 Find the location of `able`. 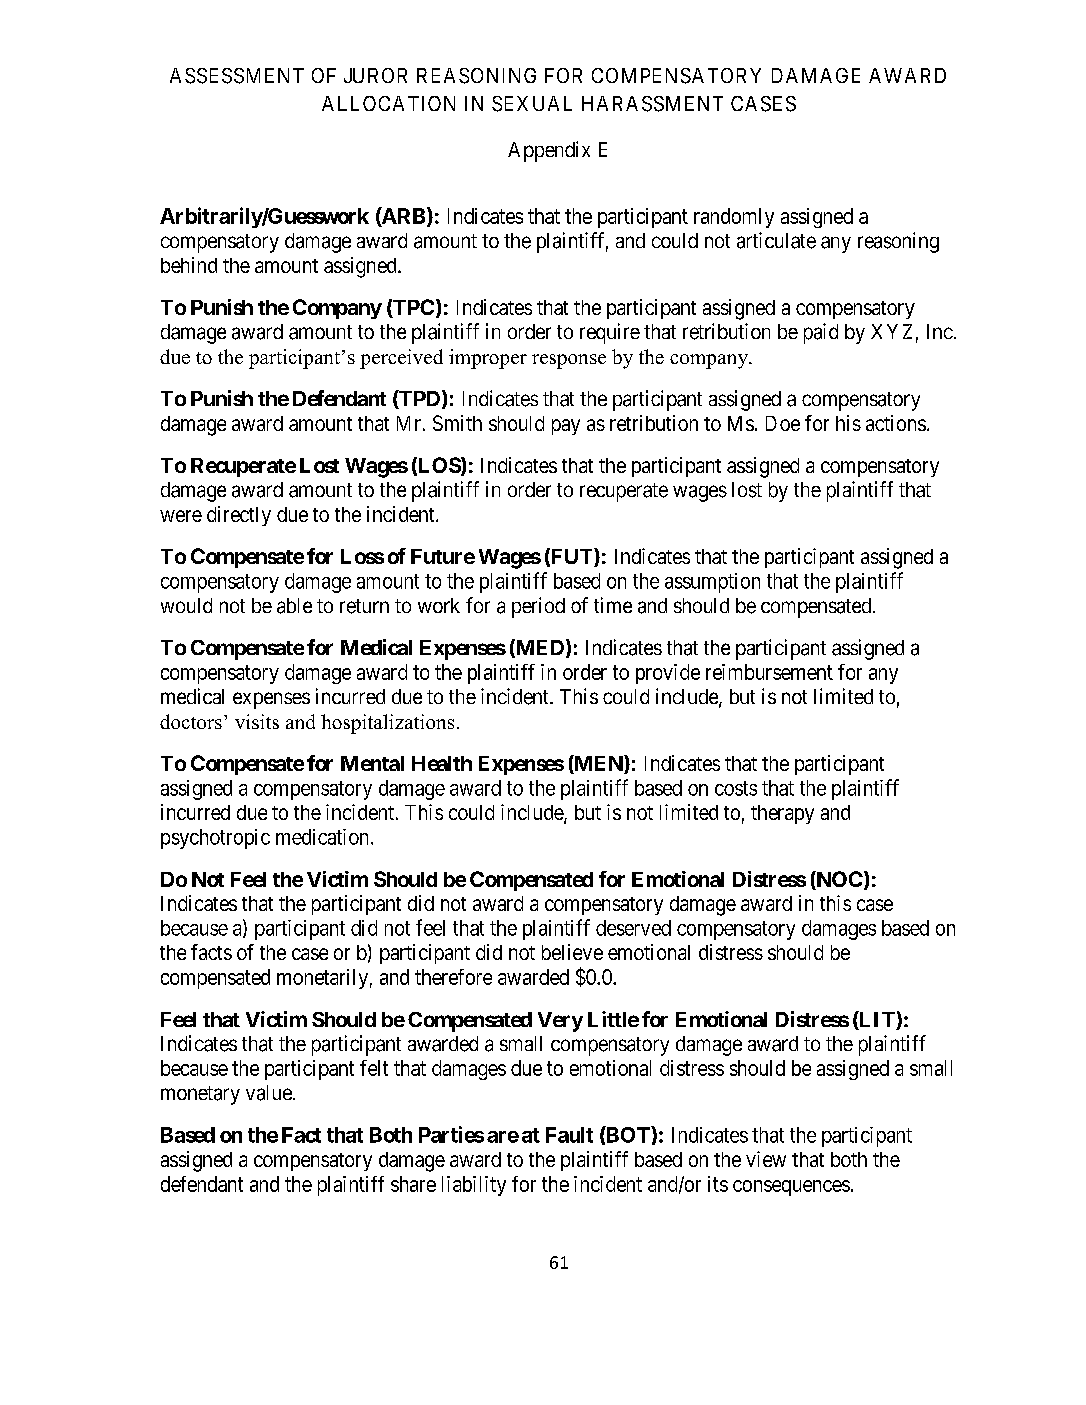

able is located at coordinates (294, 606).
